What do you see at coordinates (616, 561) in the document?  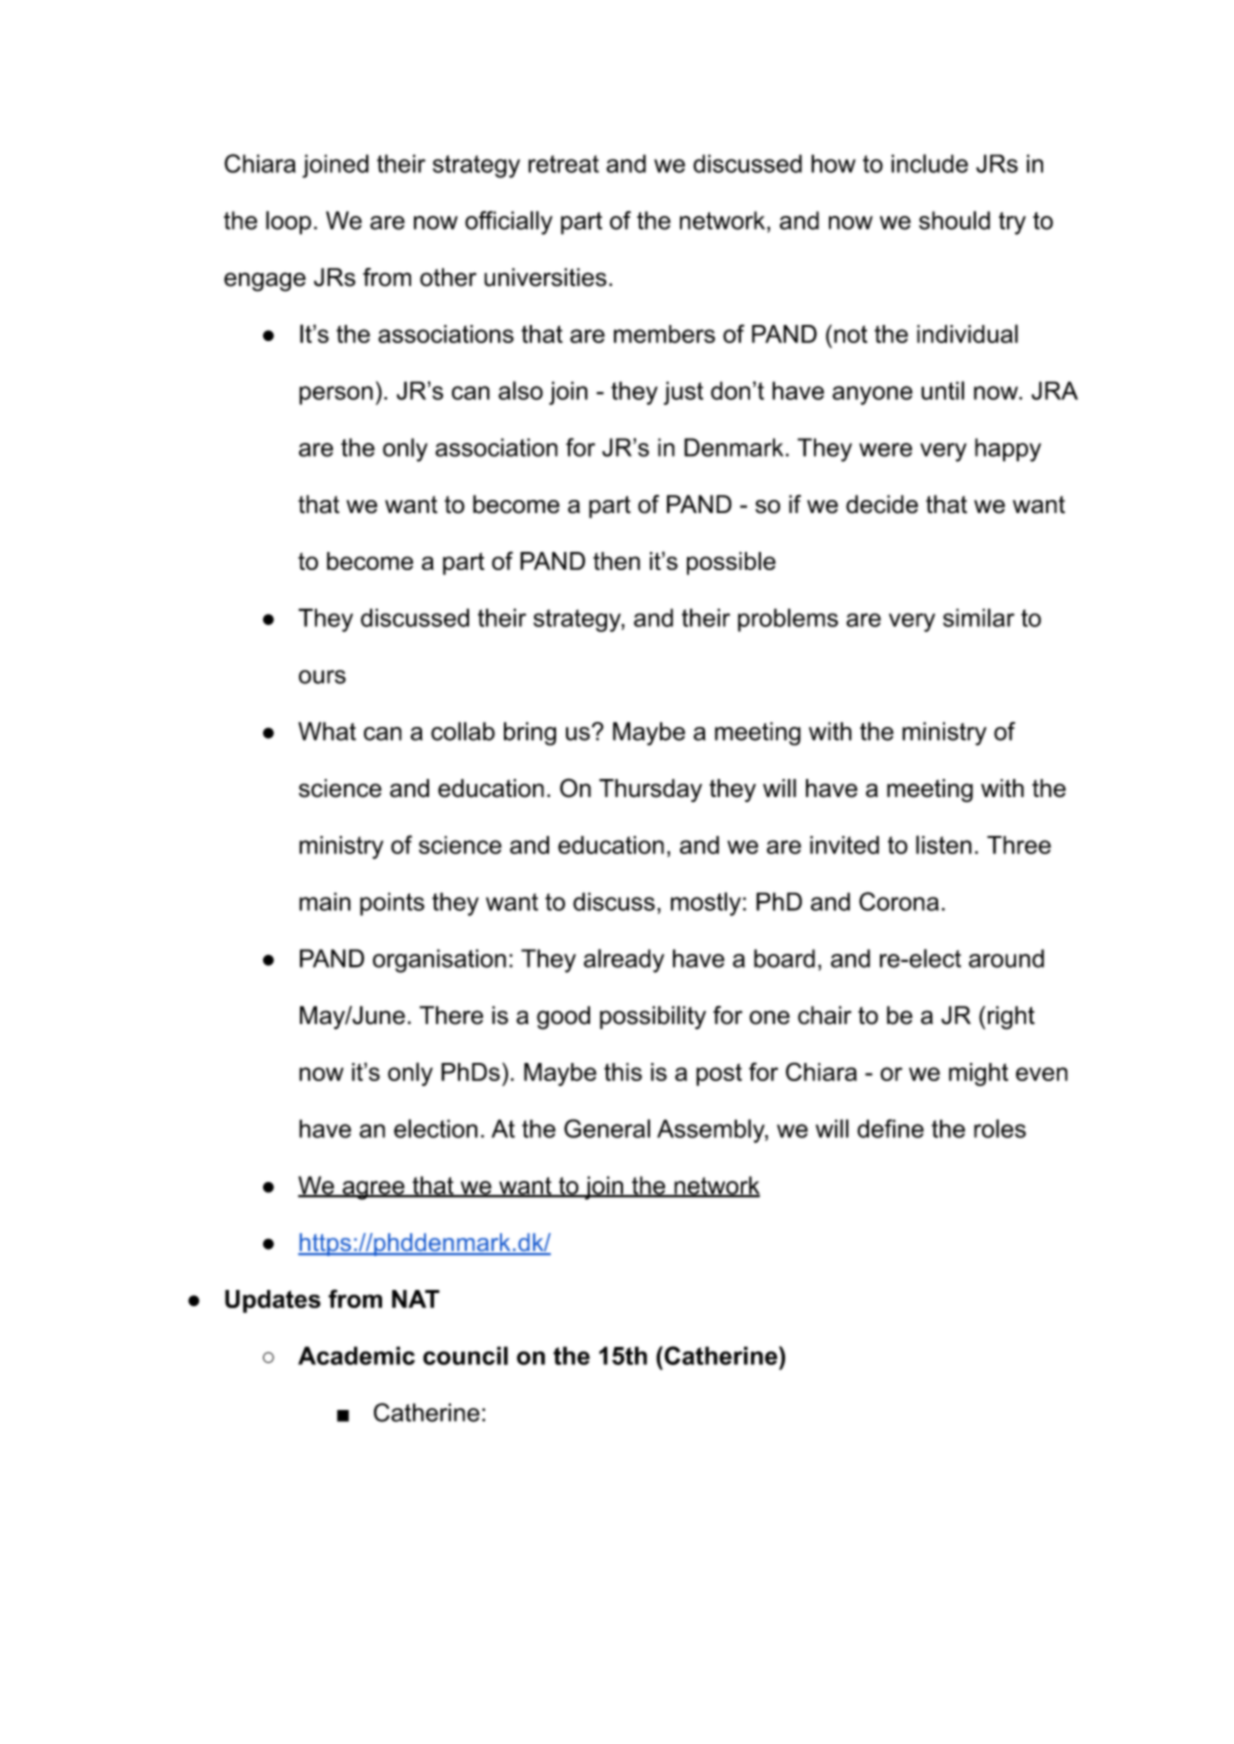 I see `then` at bounding box center [616, 561].
